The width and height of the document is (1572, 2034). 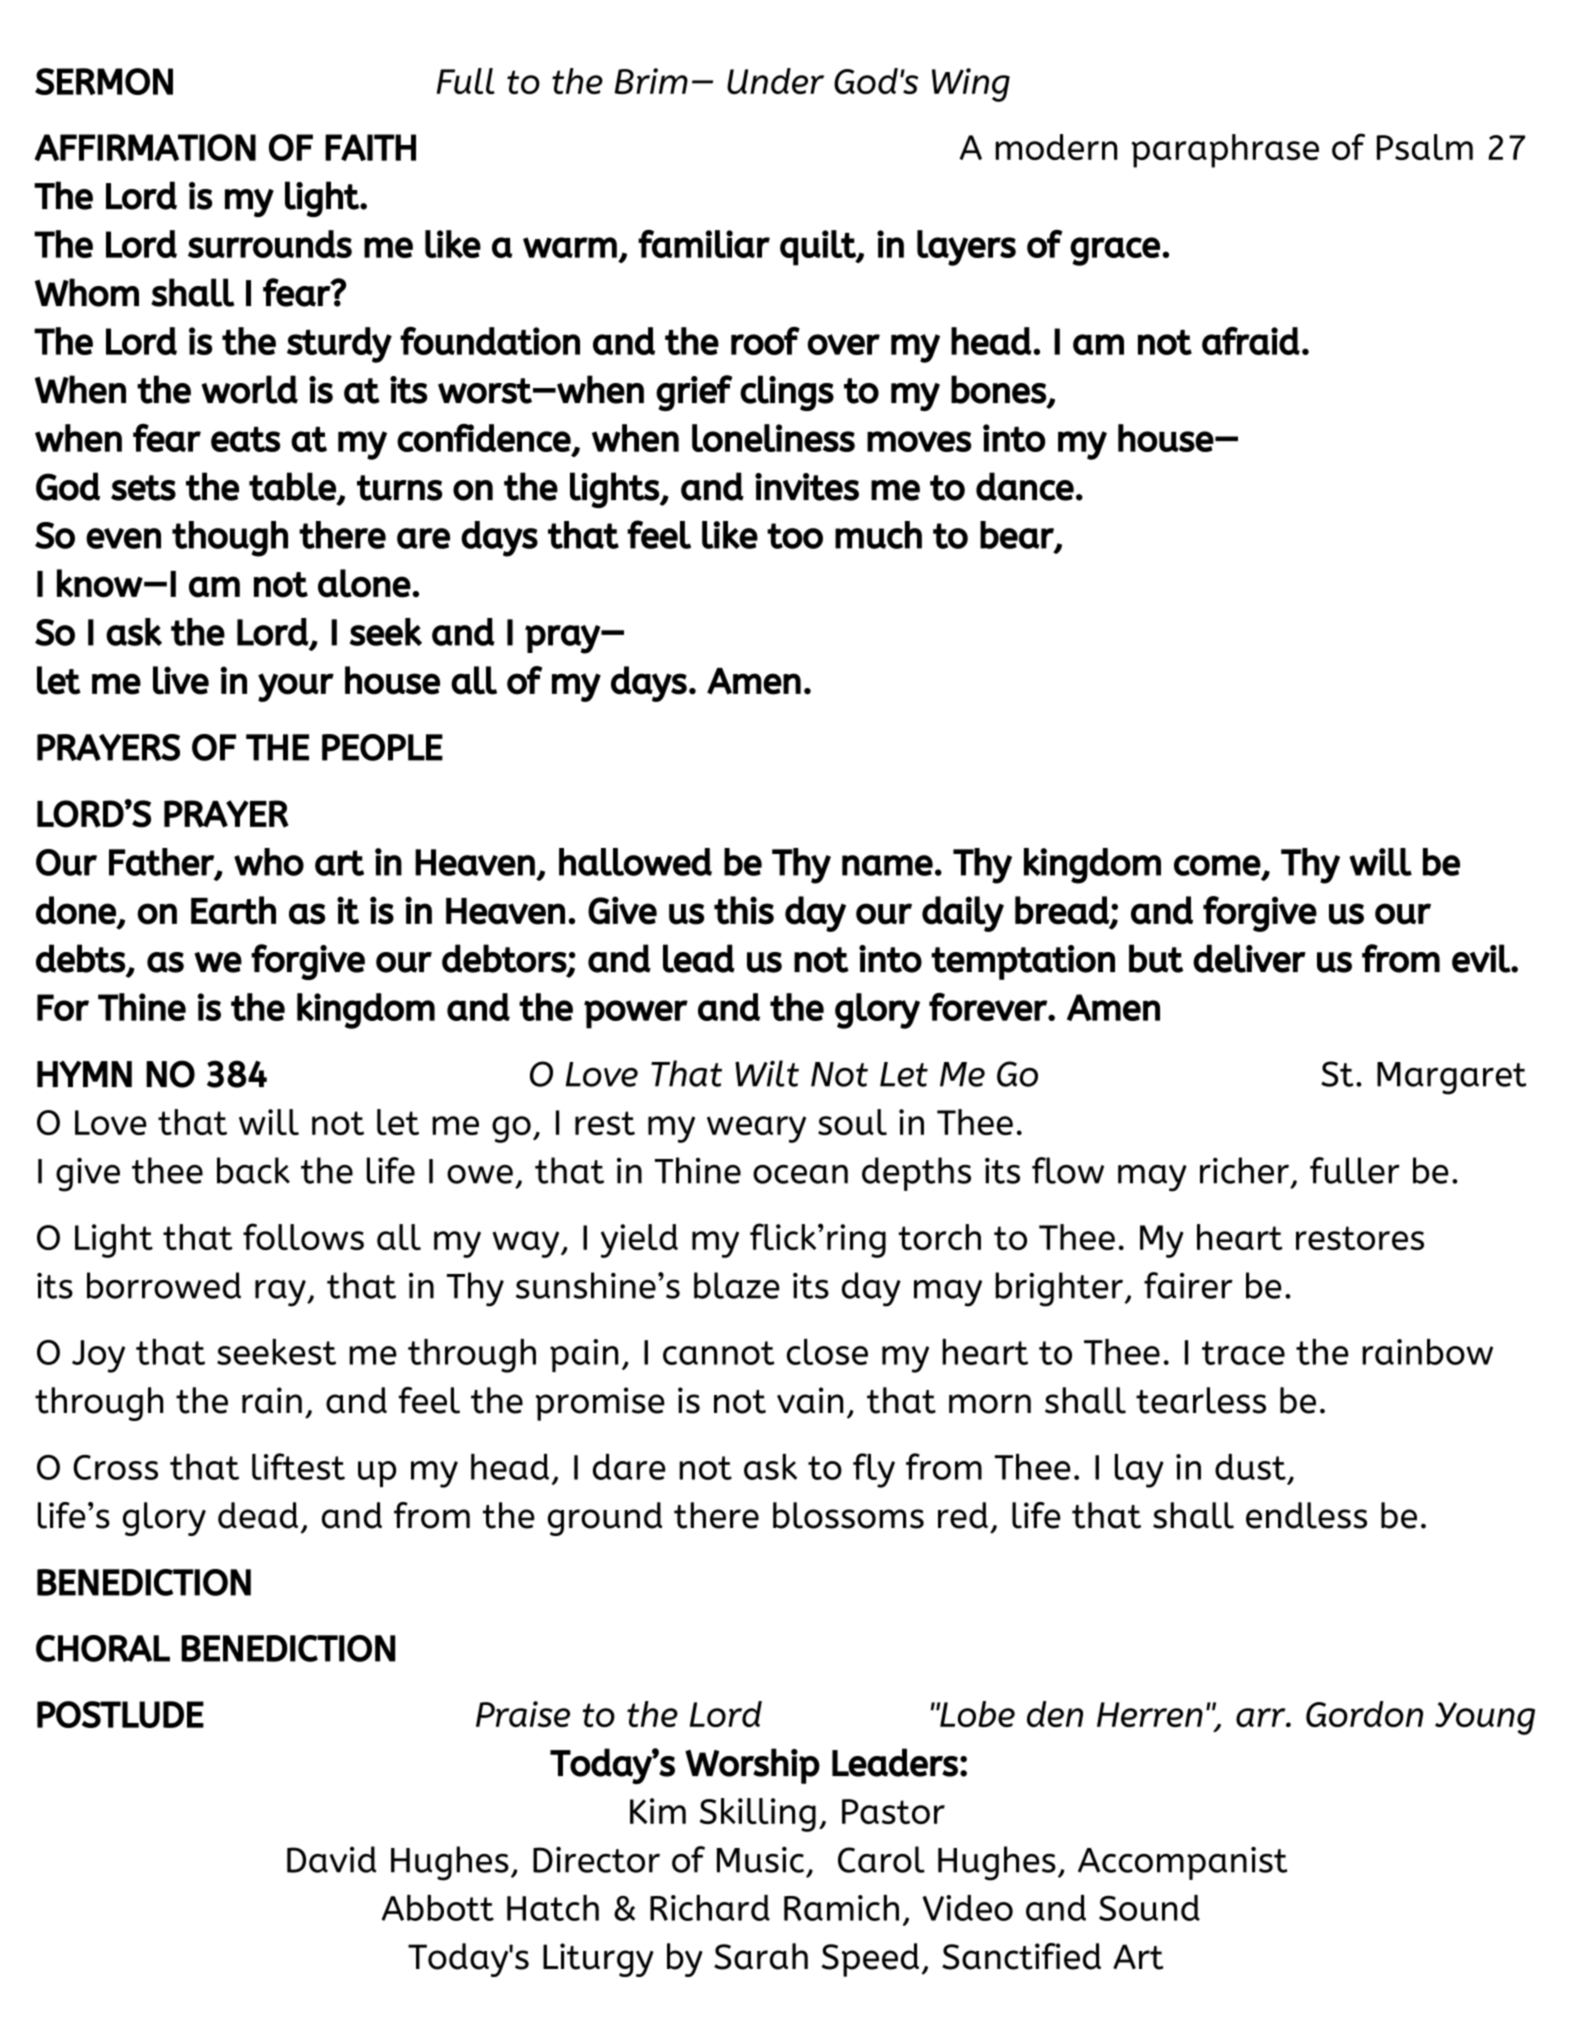 What do you see at coordinates (1452, 1078) in the document?
I see `Margaret` at bounding box center [1452, 1078].
